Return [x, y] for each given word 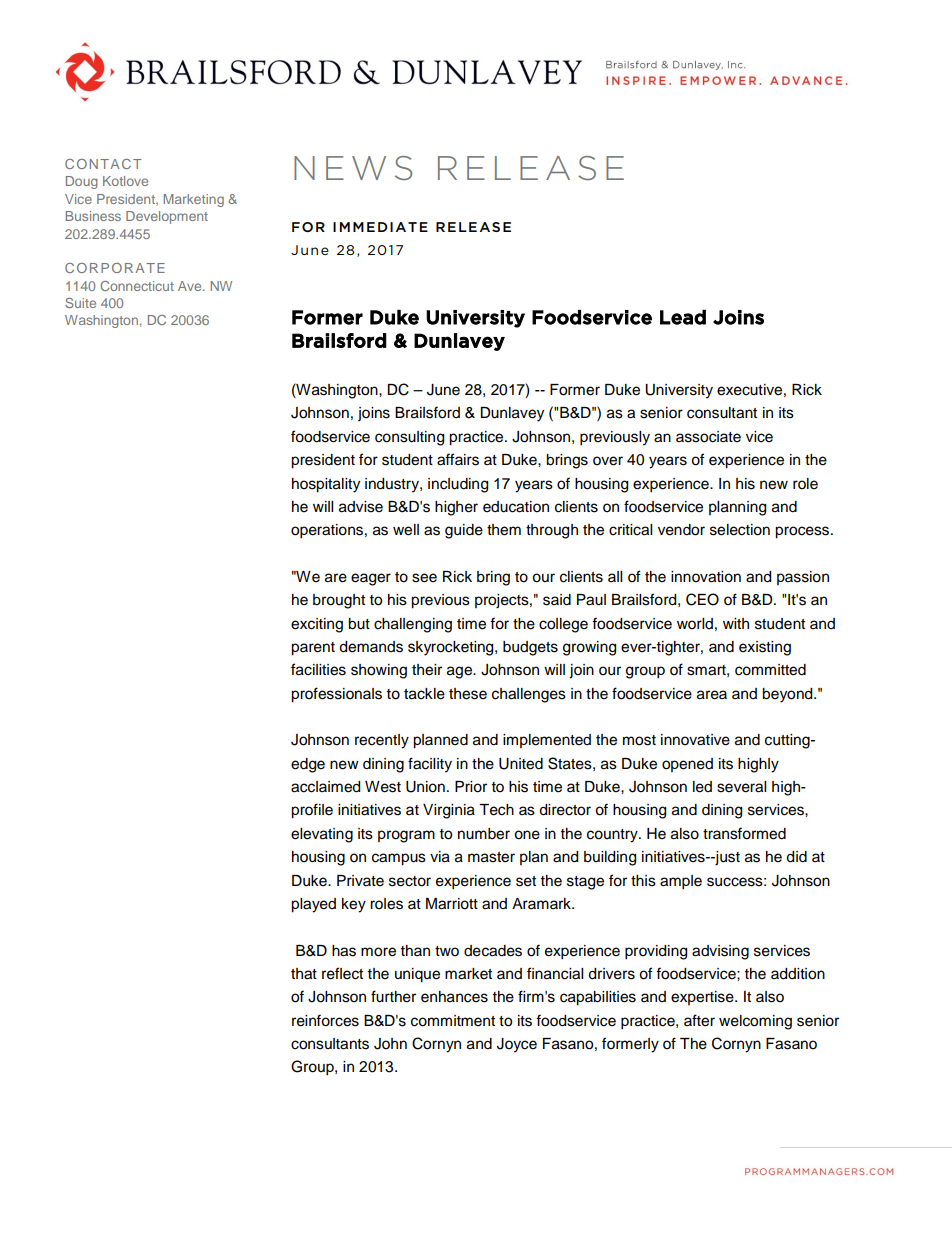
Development [167, 217]
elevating [322, 835]
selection [740, 530]
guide [464, 531]
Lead [683, 317]
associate [708, 437]
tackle [424, 694]
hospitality [326, 485]
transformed [744, 833]
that [304, 974]
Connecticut [137, 286]
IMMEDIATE [380, 227]
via [440, 857]
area [712, 695]
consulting [409, 438]
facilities [318, 669]
